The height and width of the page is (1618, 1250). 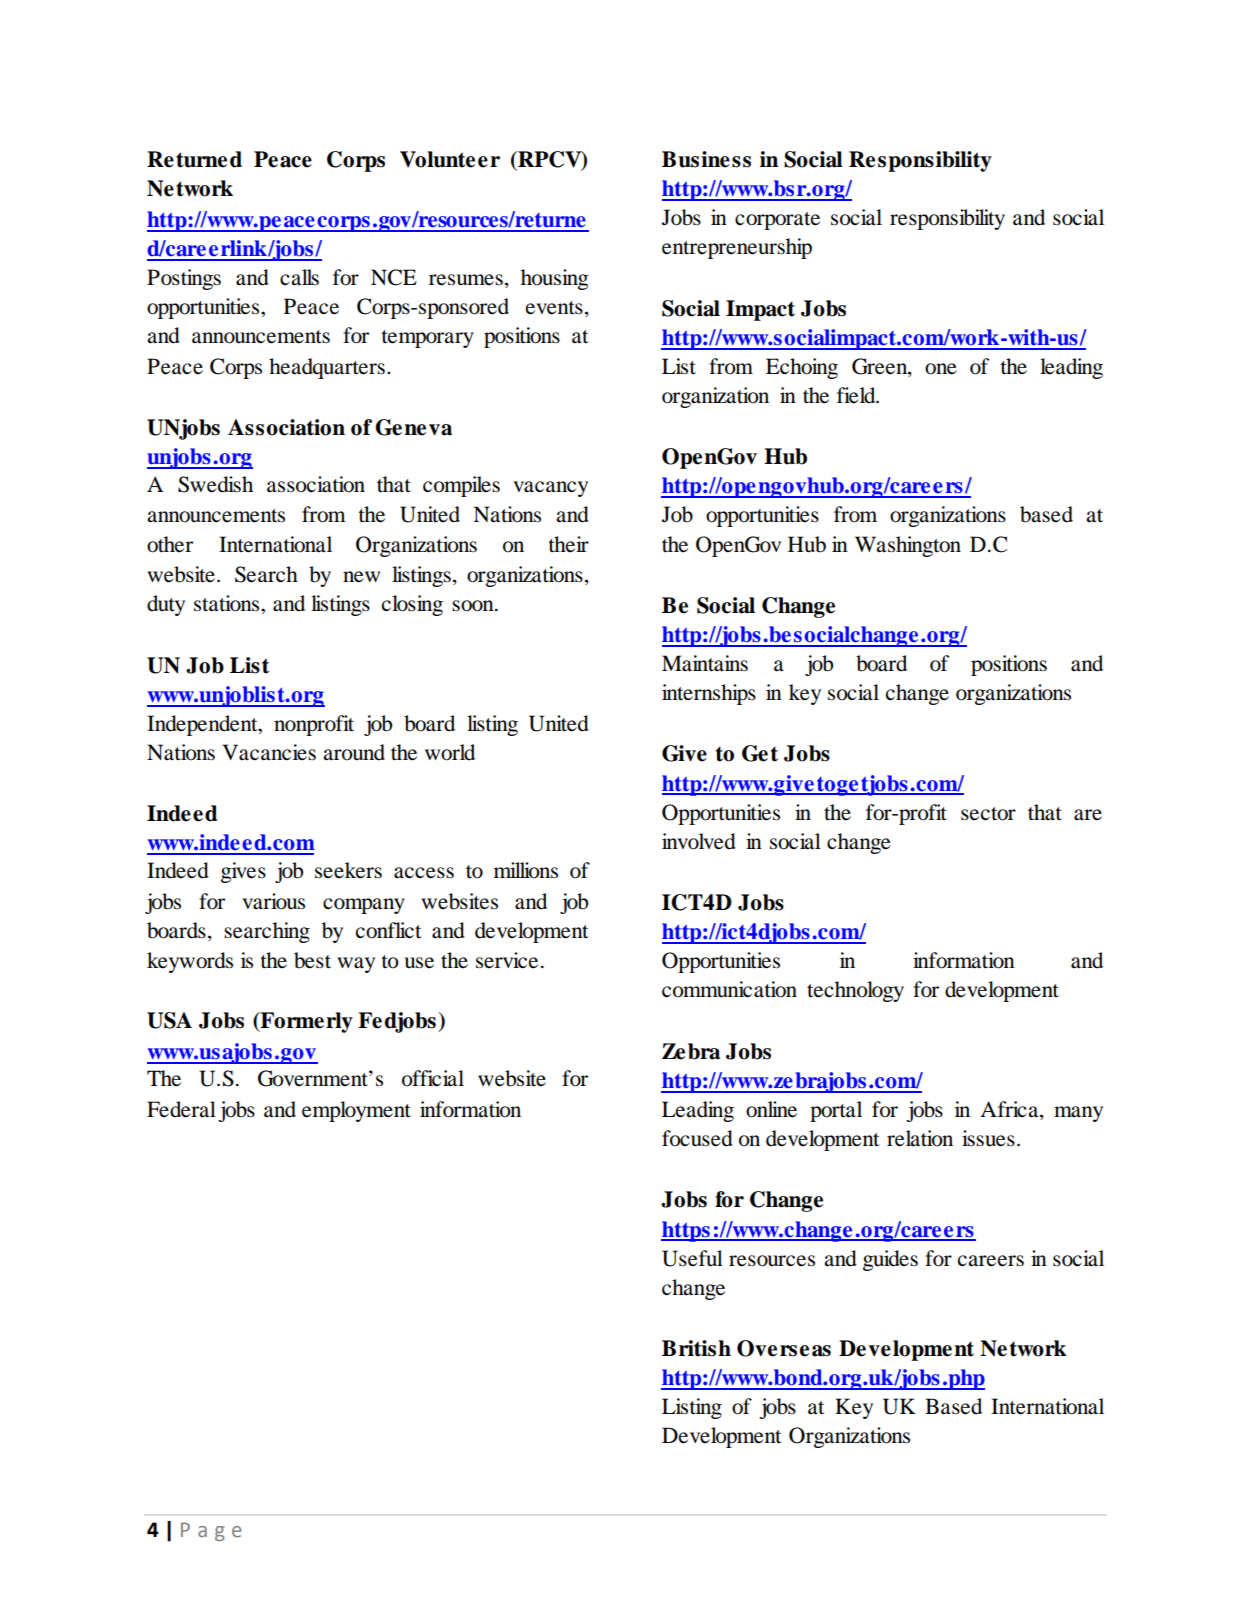 What do you see at coordinates (908, 546) in the page?
I see `Washington` at bounding box center [908, 546].
